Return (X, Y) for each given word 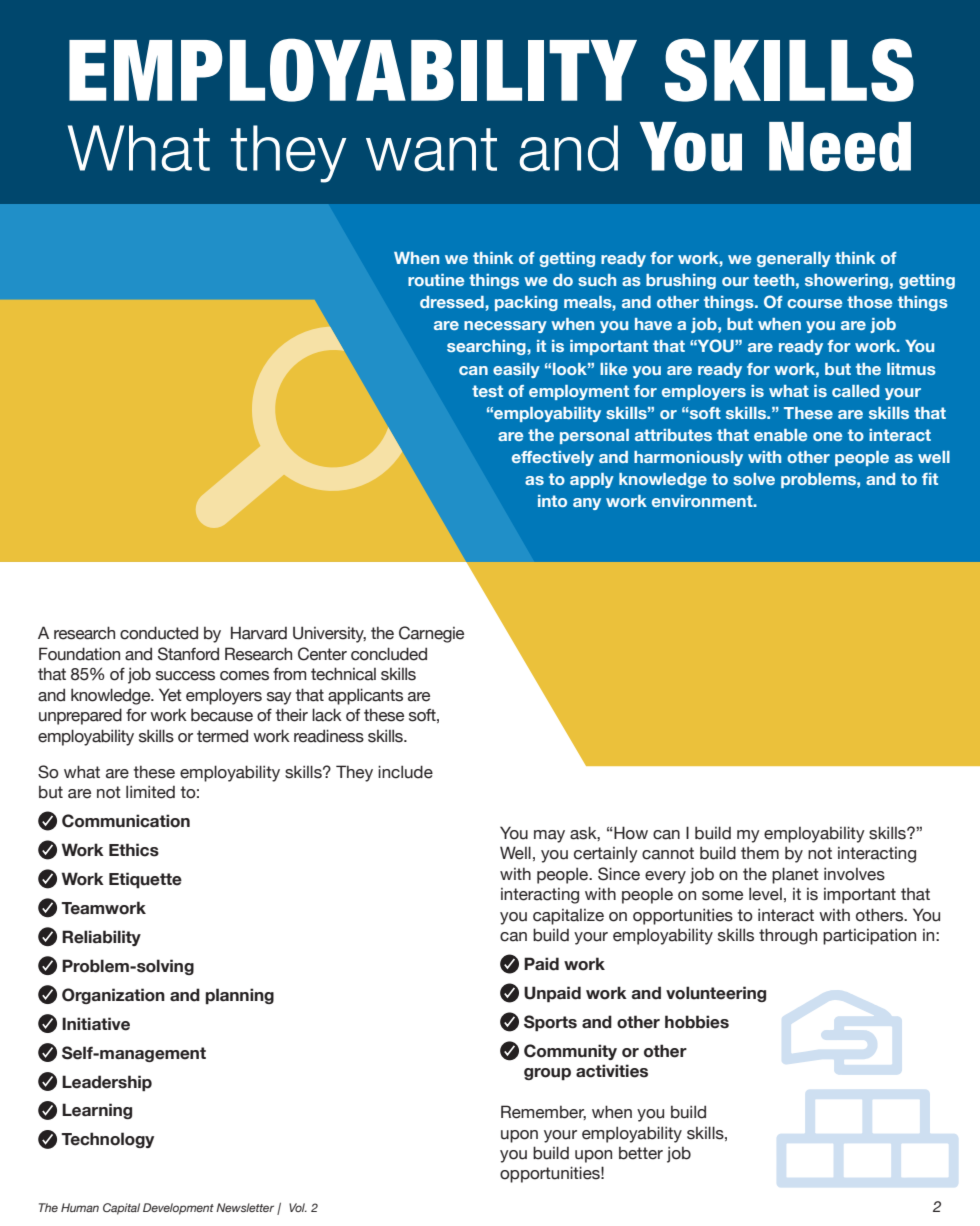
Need (840, 146)
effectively (553, 458)
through (788, 936)
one (827, 436)
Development (178, 1209)
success (185, 676)
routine (436, 280)
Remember (543, 1112)
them (760, 853)
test (487, 391)
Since (619, 874)
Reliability (101, 938)
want (431, 150)
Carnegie (431, 634)
